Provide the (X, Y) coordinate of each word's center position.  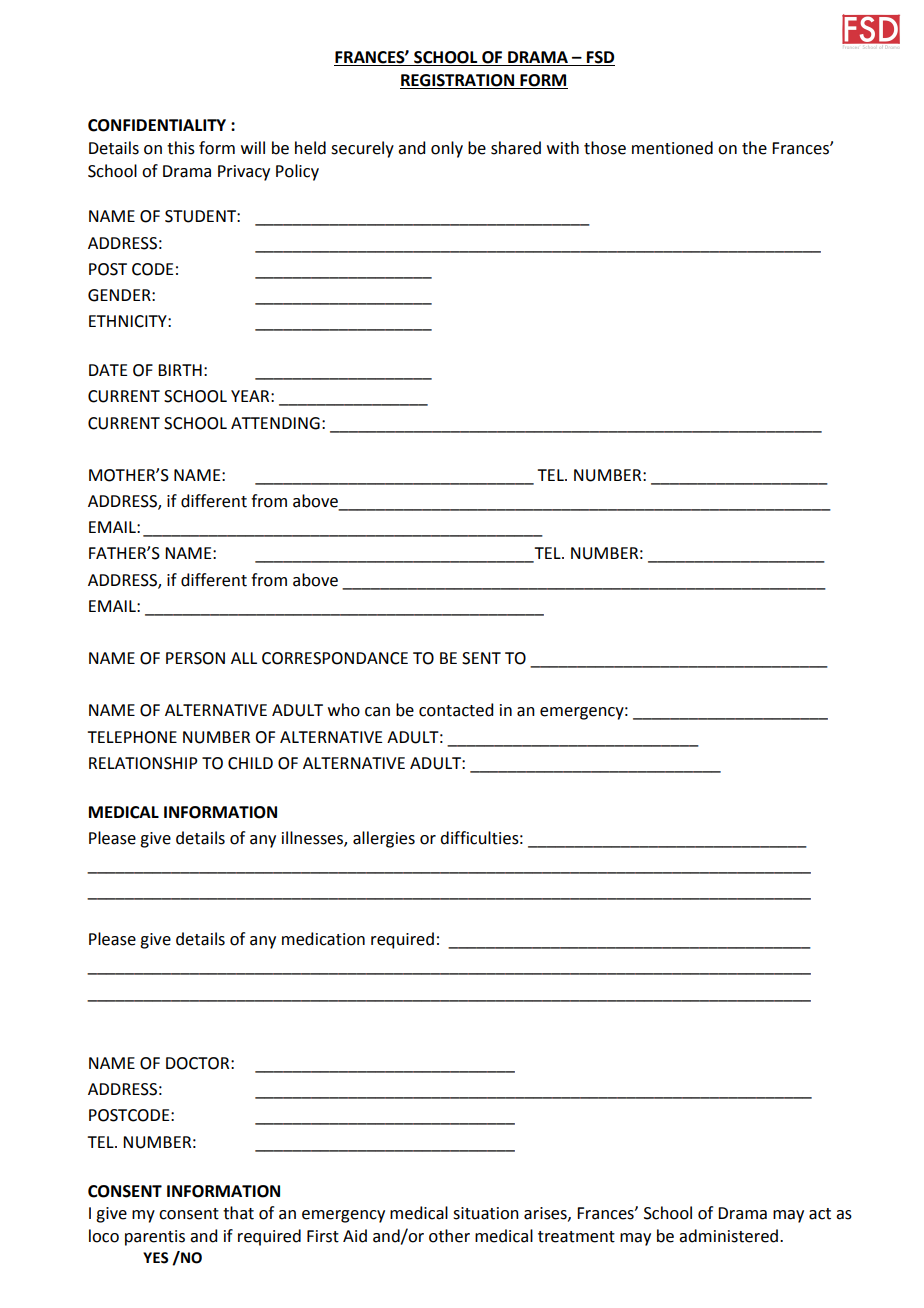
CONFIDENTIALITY (157, 125)
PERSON (195, 658)
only (447, 149)
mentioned (672, 148)
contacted (456, 710)
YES (155, 1258)
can (377, 712)
